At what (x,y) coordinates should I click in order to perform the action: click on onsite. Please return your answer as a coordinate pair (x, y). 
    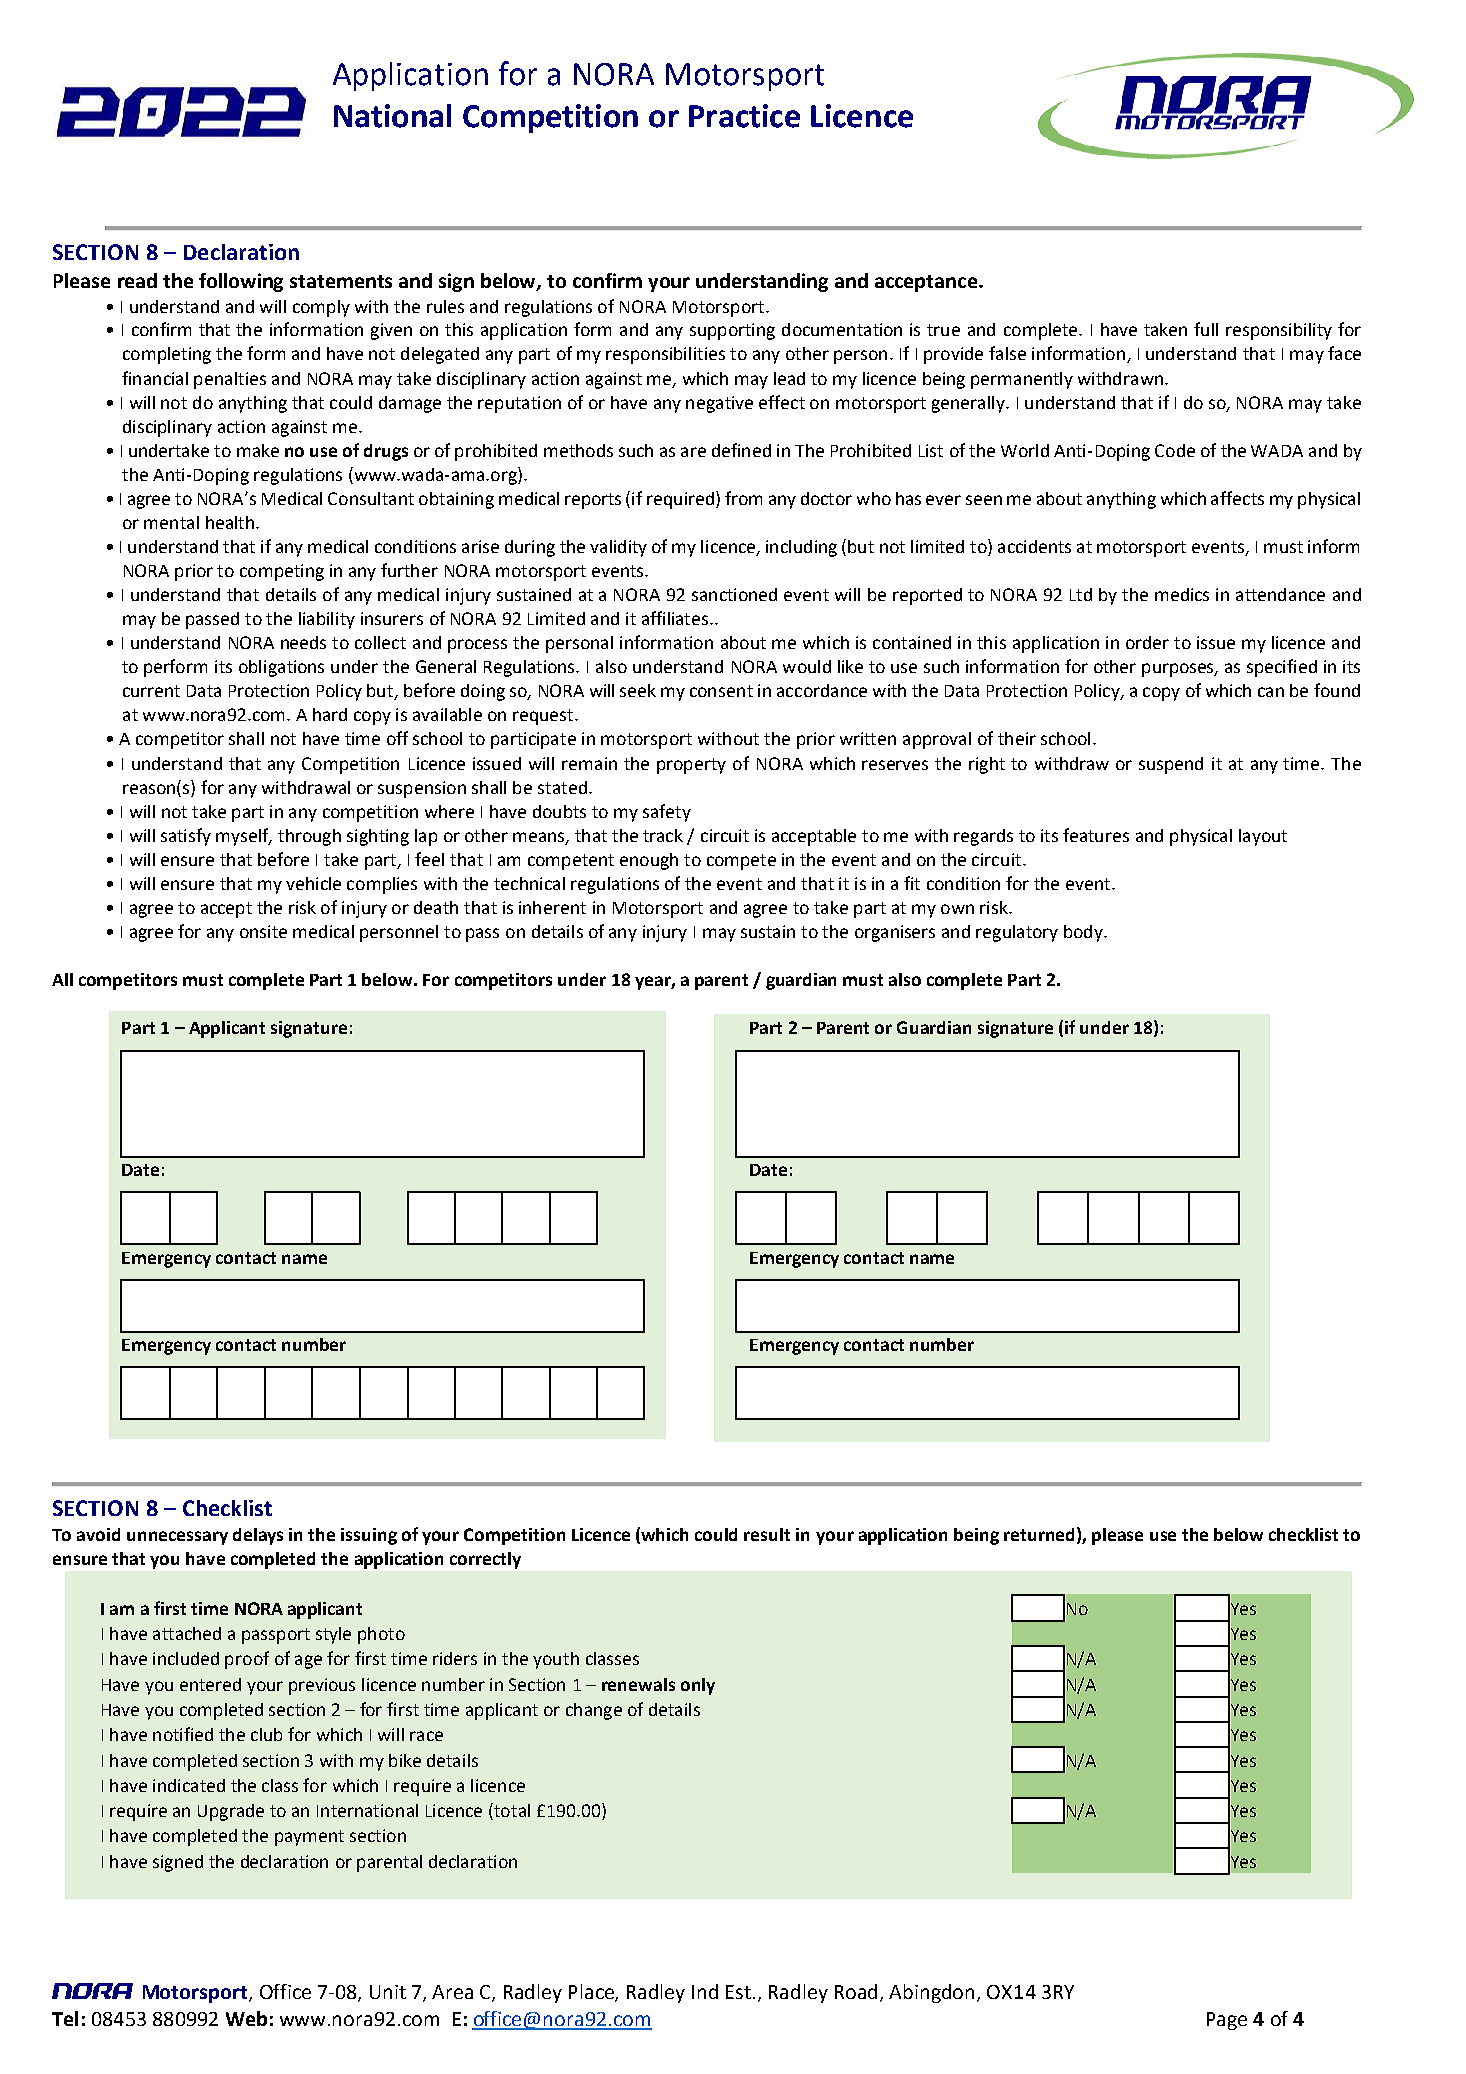
    Looking at the image, I should click on (263, 931).
